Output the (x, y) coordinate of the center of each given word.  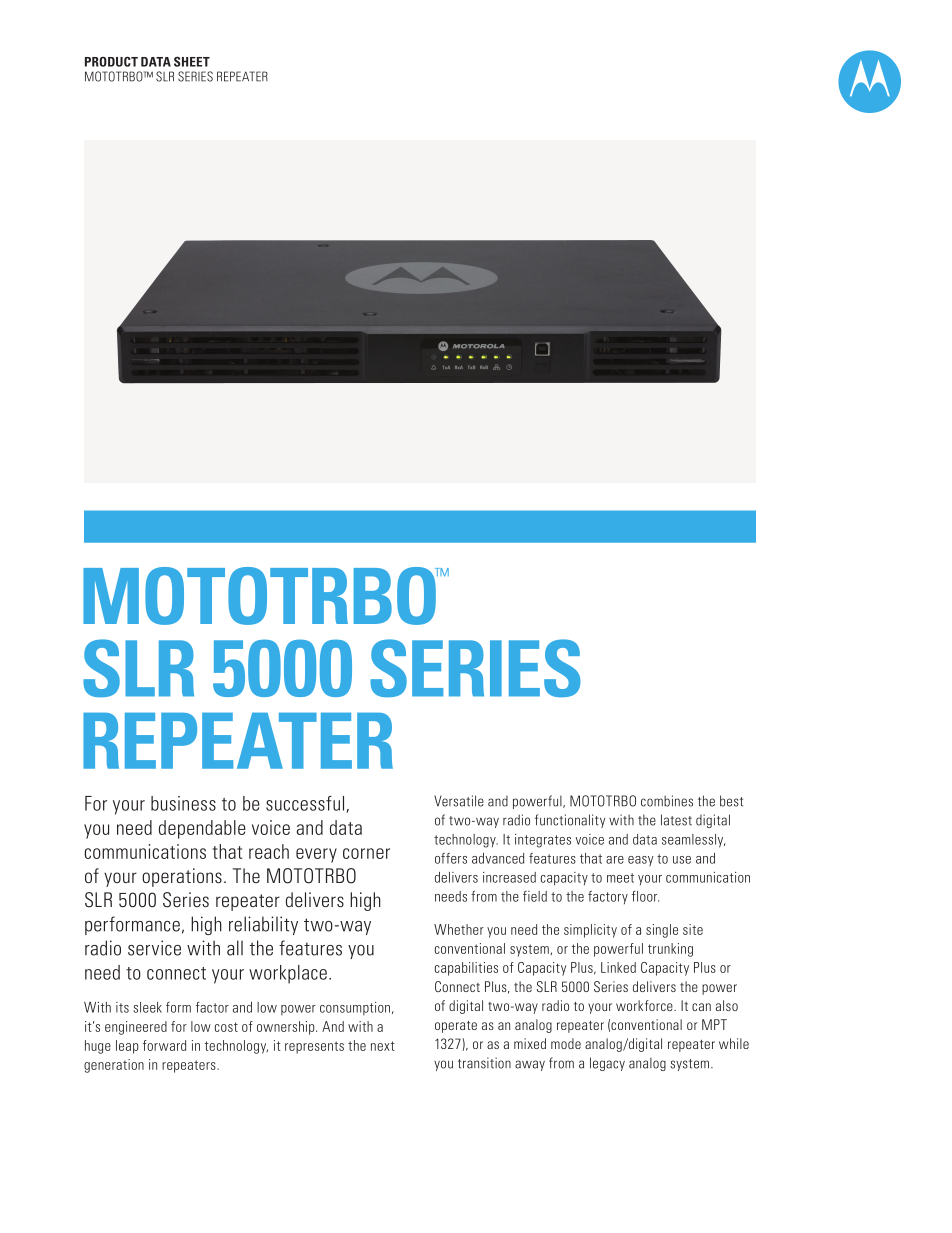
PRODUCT (111, 62)
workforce (645, 1005)
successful (305, 803)
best (731, 801)
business (183, 803)
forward (164, 1045)
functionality (570, 821)
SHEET (192, 62)
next (383, 1046)
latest (676, 820)
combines (667, 801)
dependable (202, 829)
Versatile (459, 801)
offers (451, 858)
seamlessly (694, 841)
